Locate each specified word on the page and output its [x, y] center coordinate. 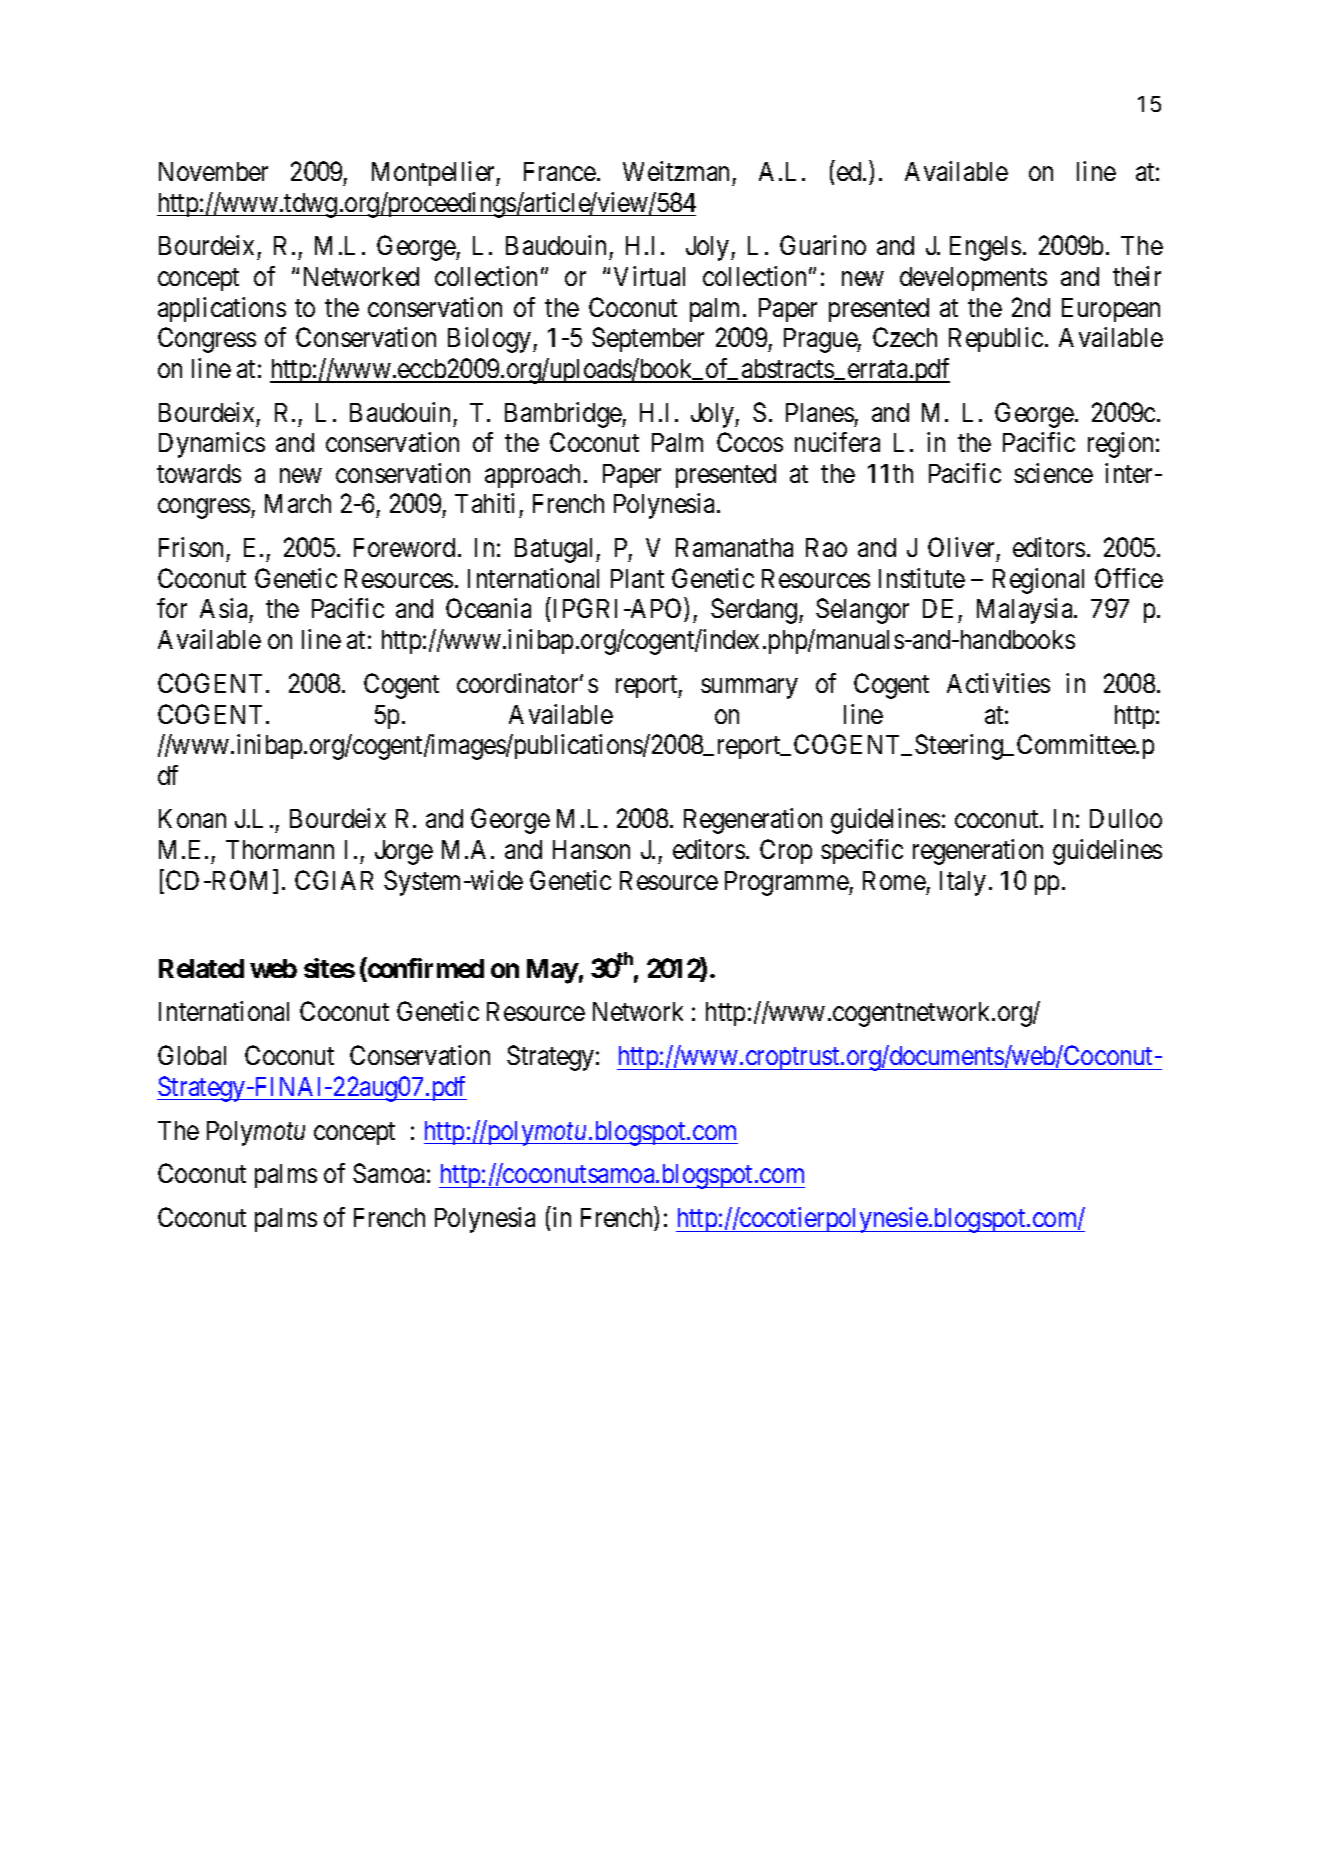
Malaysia [1026, 611]
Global [192, 1055]
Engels [985, 248]
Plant [637, 578]
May [553, 971]
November [213, 171]
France [560, 171]
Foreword [404, 547]
